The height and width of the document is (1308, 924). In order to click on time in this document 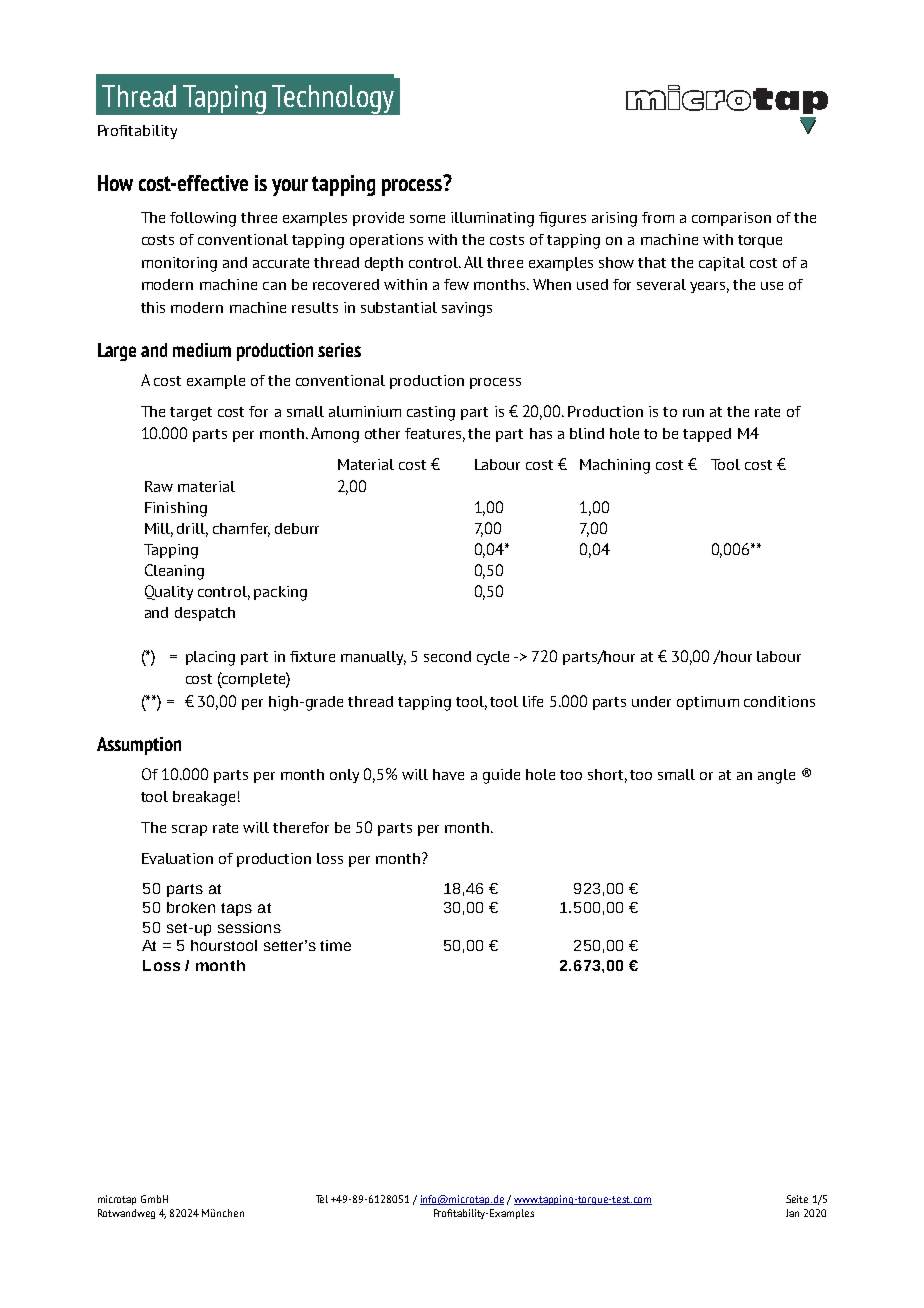, I will do `click(335, 945)`.
